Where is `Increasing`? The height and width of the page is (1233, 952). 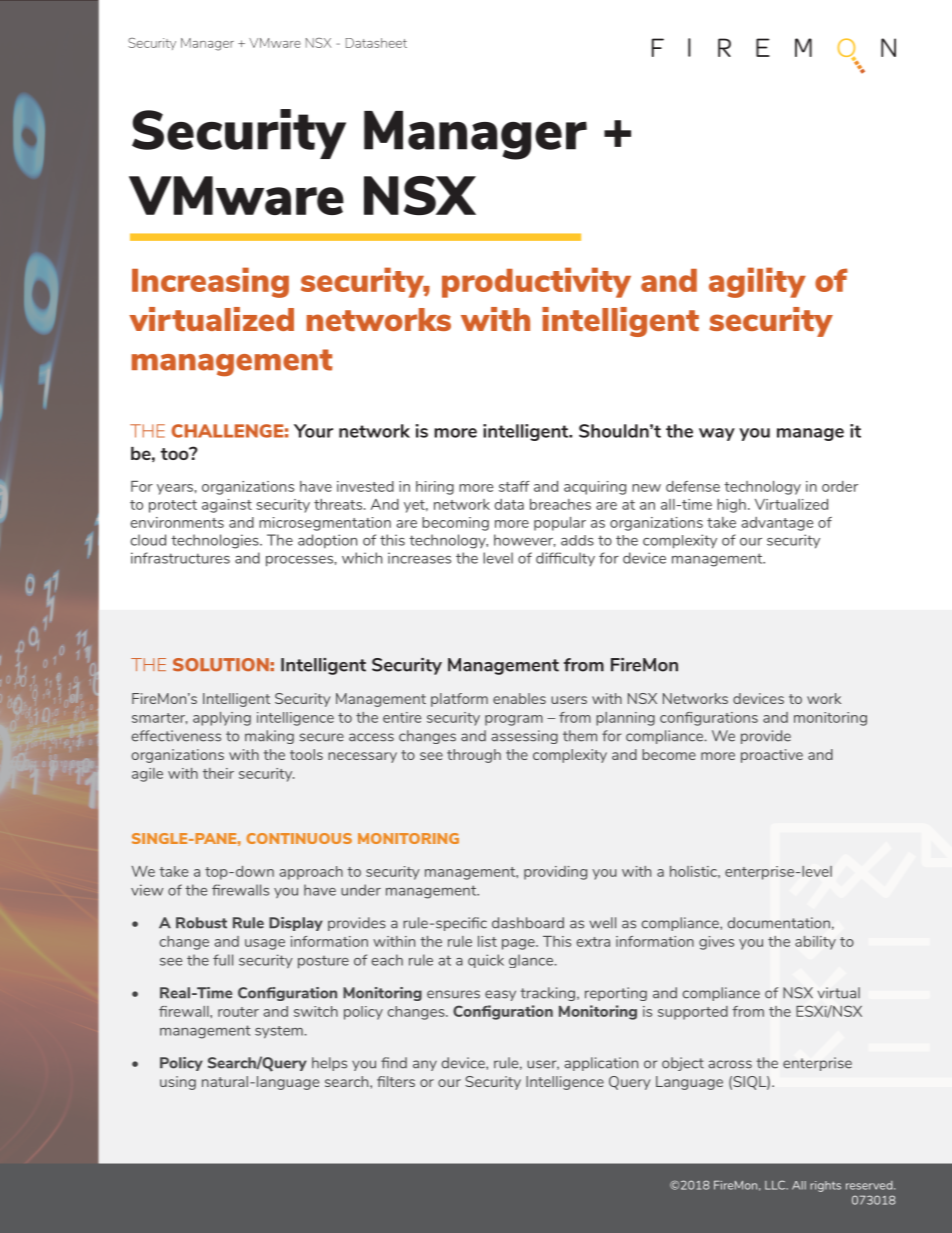 Increasing is located at coordinates (210, 282).
